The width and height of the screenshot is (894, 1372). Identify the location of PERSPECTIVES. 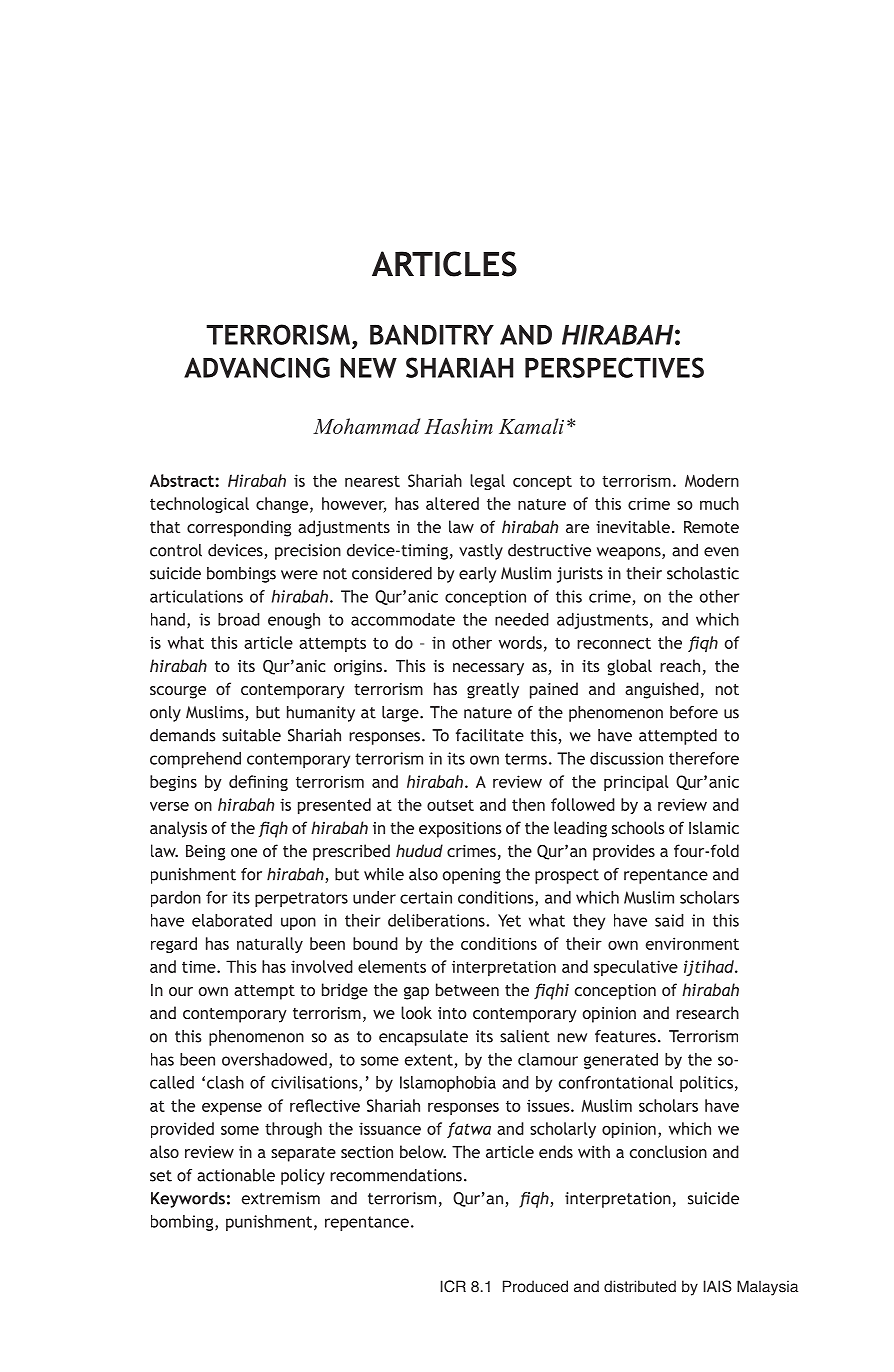
(614, 367).
